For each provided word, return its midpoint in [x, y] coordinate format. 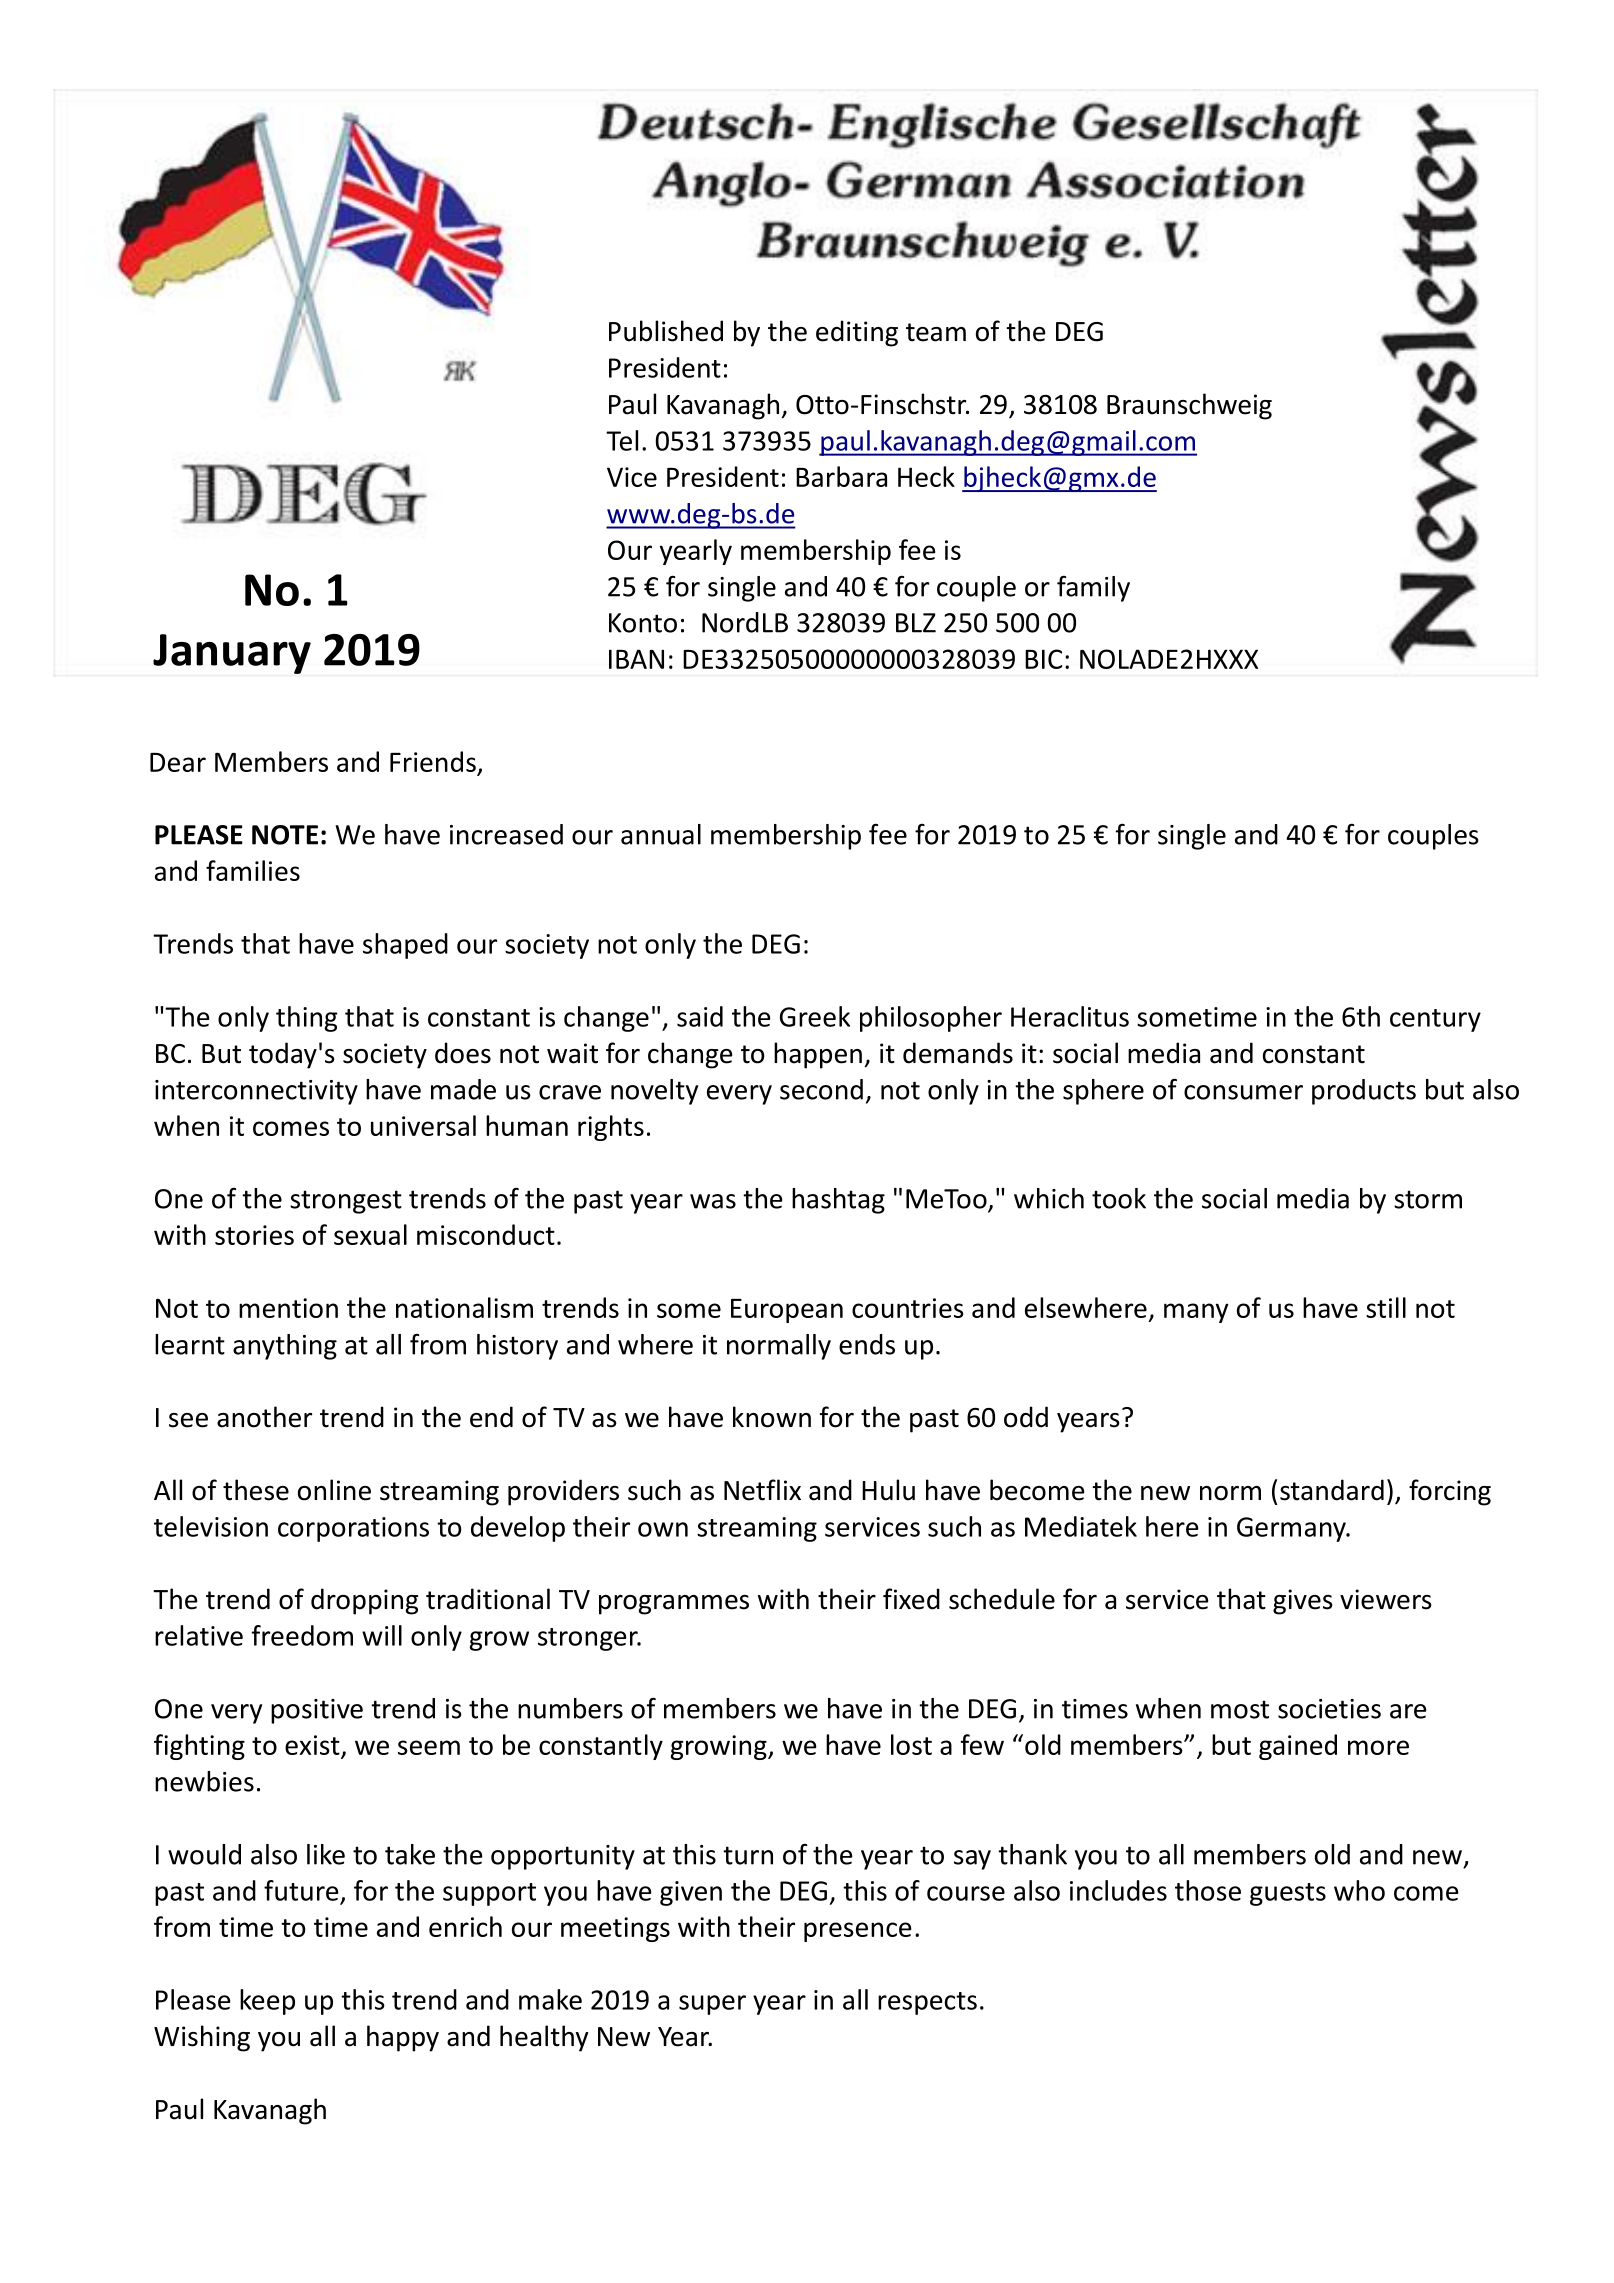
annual [661, 834]
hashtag [838, 1201]
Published [666, 331]
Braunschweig [1189, 406]
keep [267, 2002]
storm [1428, 1199]
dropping [364, 1601]
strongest [346, 1202]
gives [1303, 1602]
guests [1288, 1894]
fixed [911, 1599]
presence [858, 1932]
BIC [1043, 659]
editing [857, 333]
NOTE [285, 835]
